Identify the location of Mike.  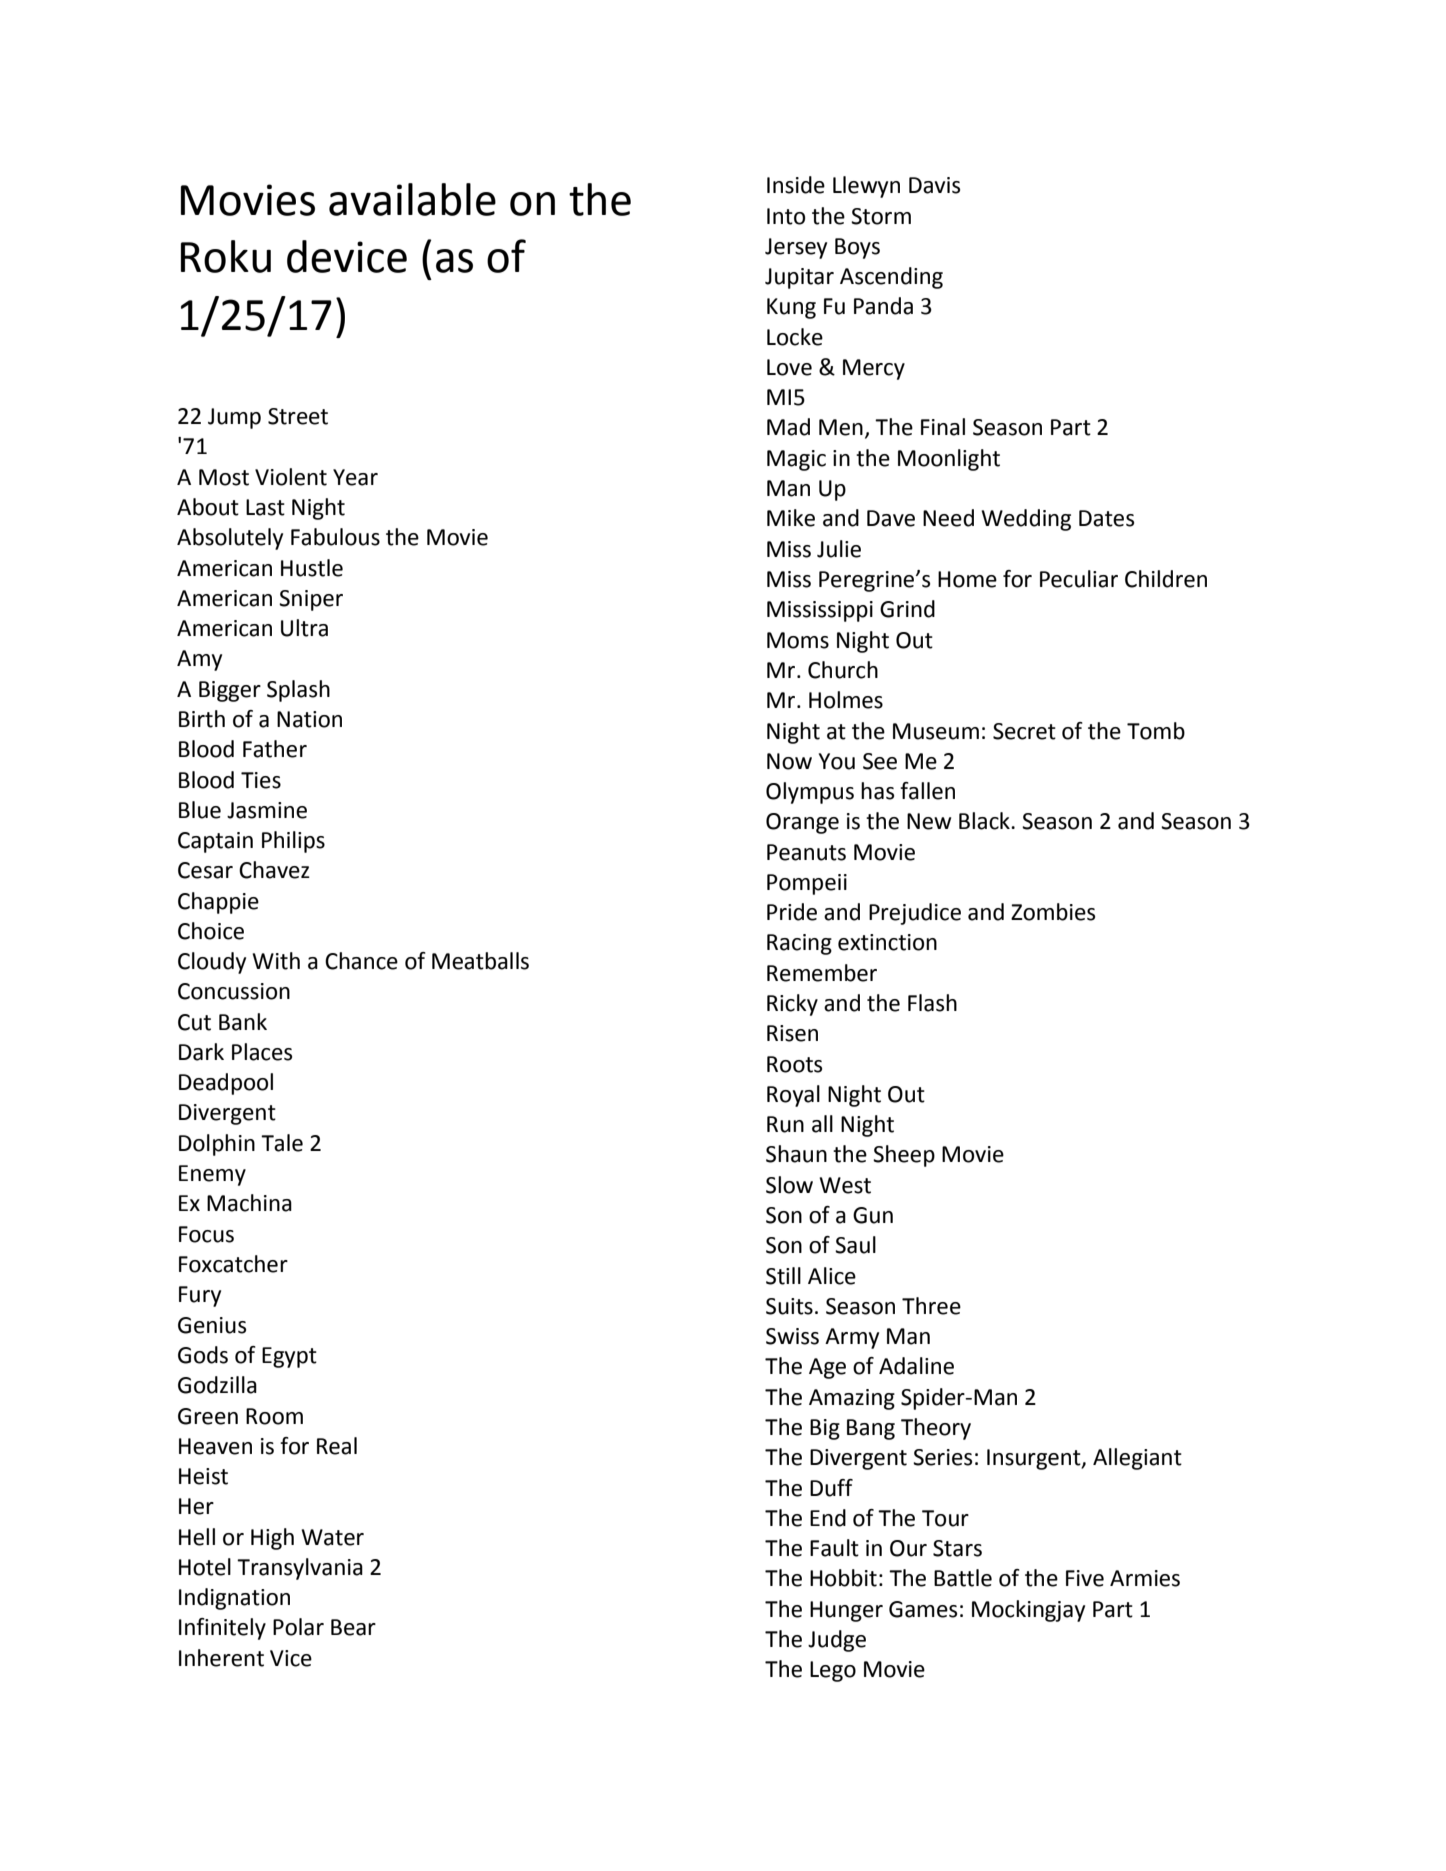
(791, 518).
